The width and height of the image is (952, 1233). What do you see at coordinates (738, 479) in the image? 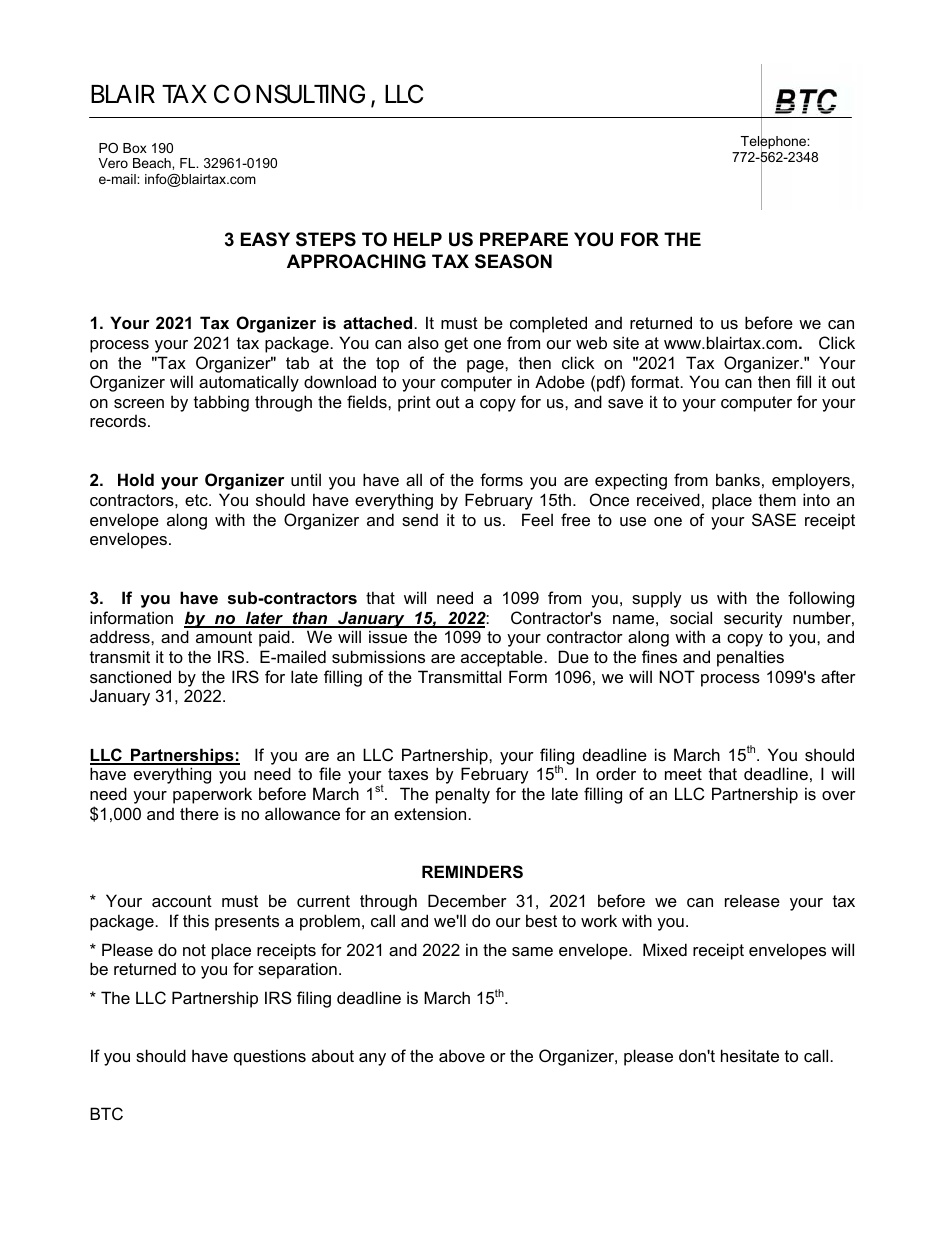
I see `banks` at bounding box center [738, 479].
